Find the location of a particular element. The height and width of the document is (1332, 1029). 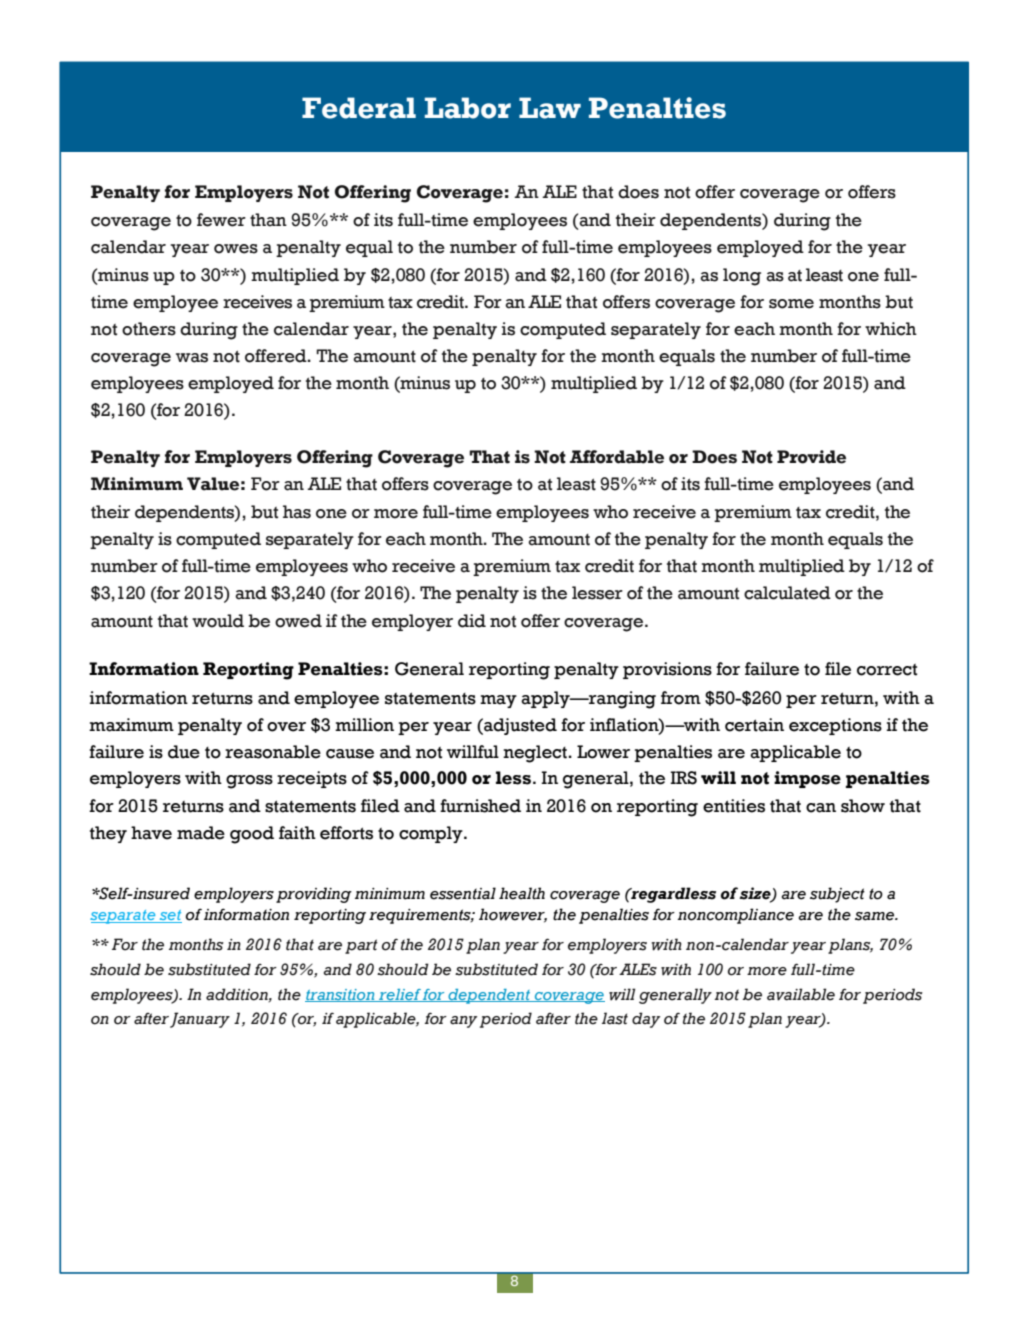

may is located at coordinates (498, 701).
